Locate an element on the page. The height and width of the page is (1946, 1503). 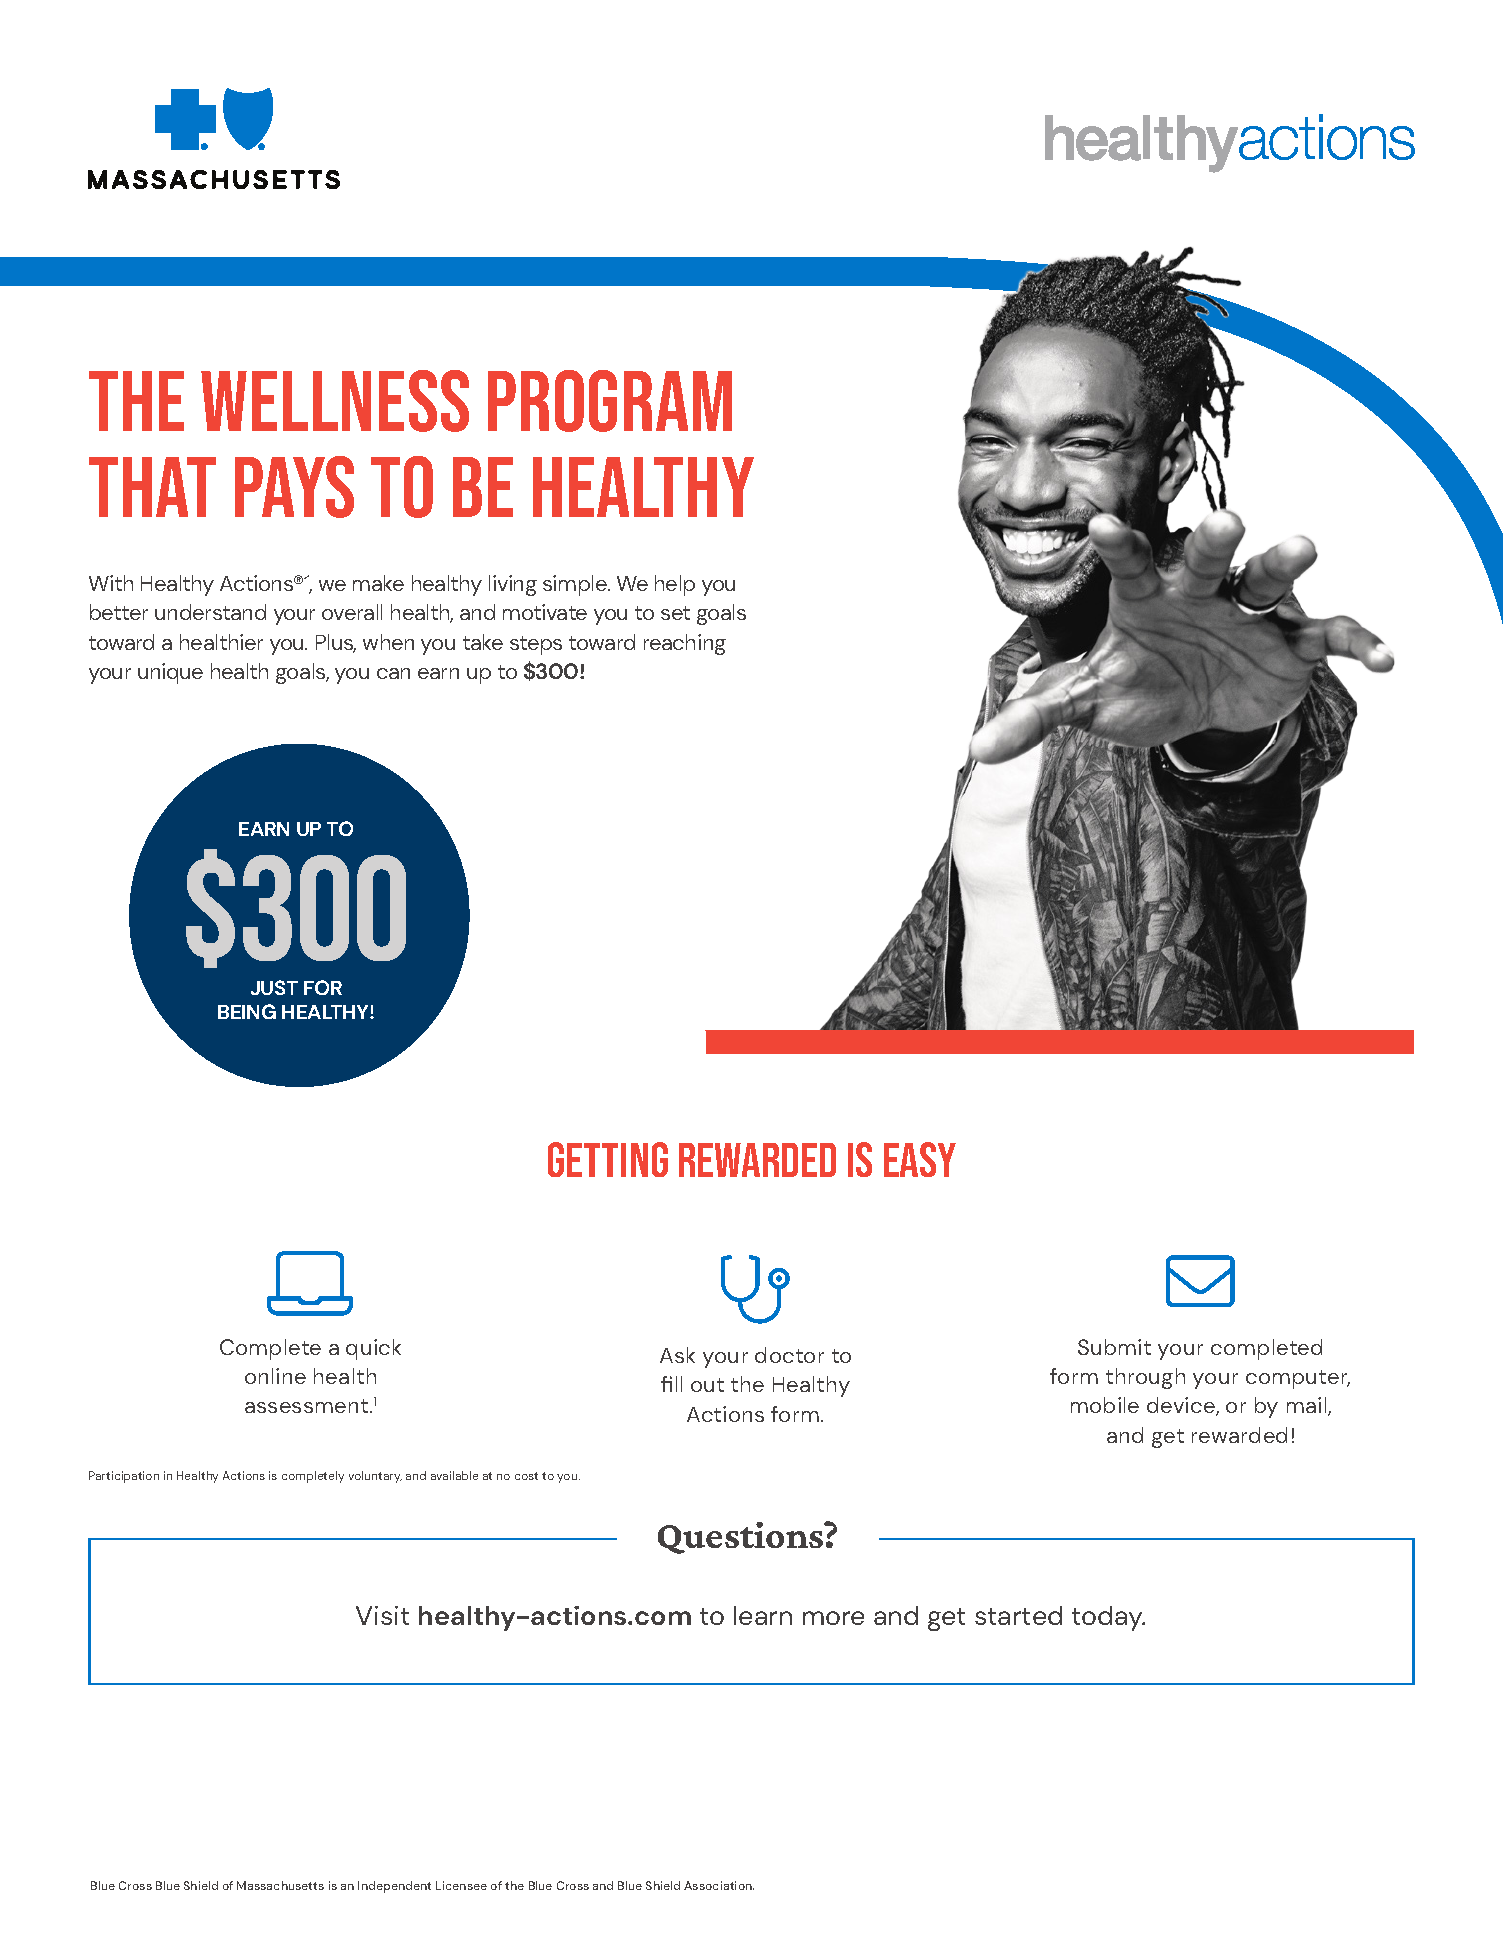
voluntary is located at coordinates (375, 1477).
